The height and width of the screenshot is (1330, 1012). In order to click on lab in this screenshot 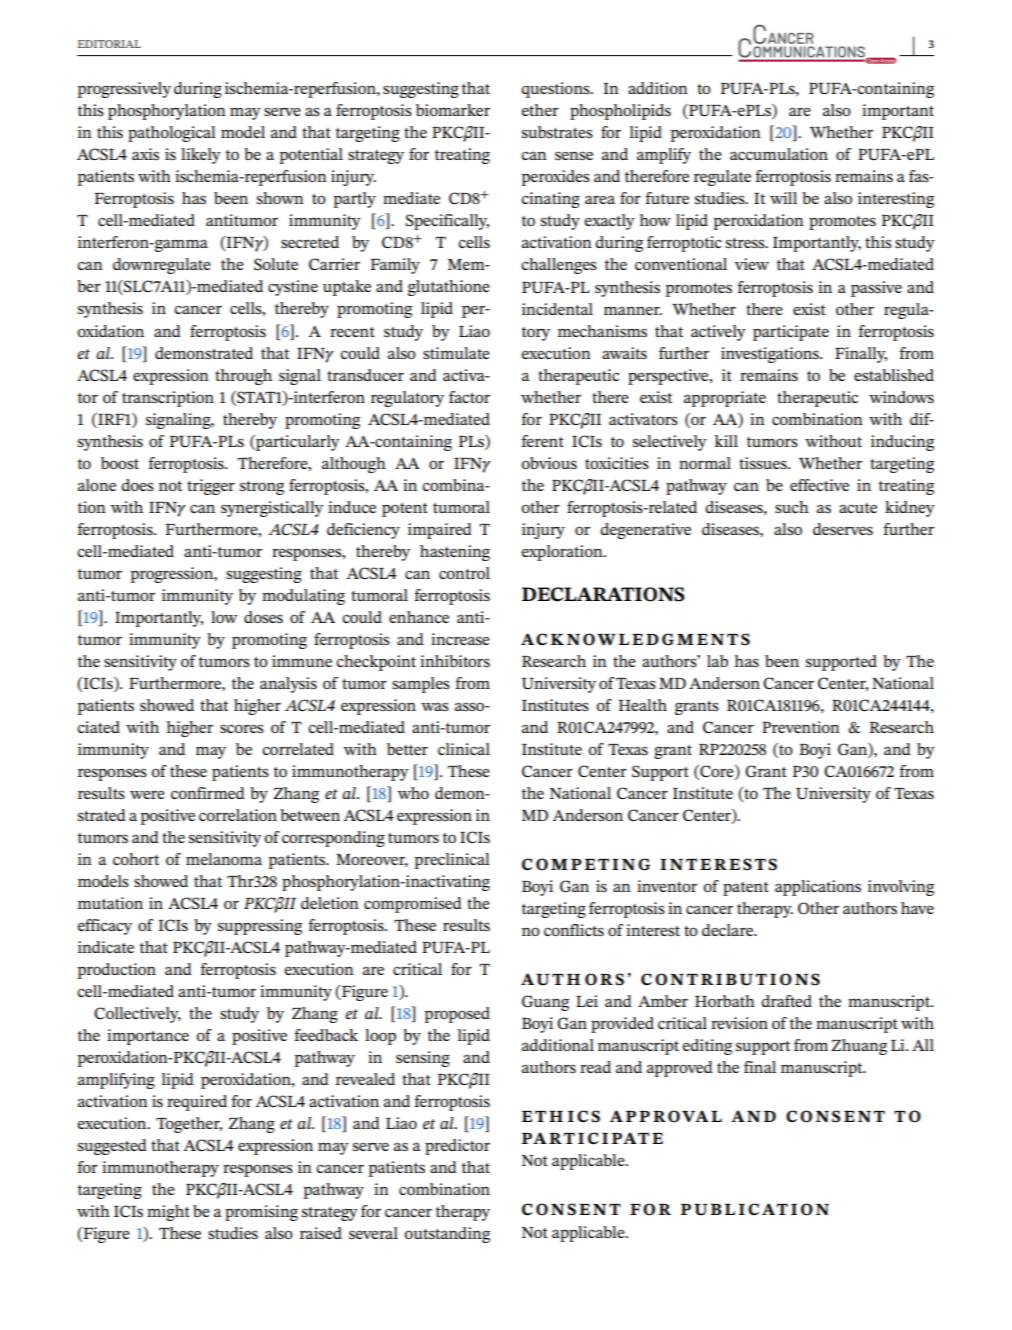, I will do `click(717, 661)`.
